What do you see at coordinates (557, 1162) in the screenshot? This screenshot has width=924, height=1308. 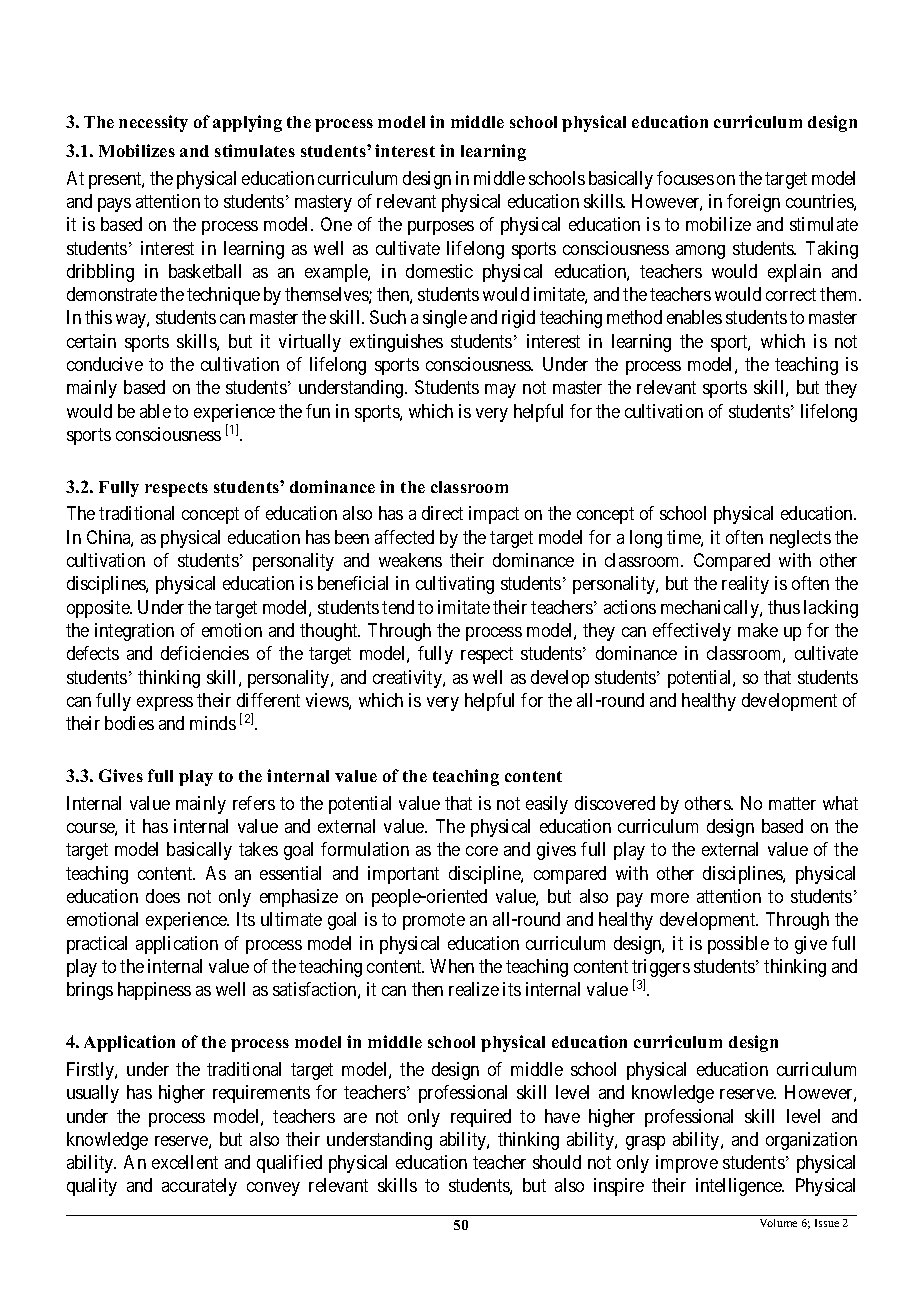 I see `should` at bounding box center [557, 1162].
